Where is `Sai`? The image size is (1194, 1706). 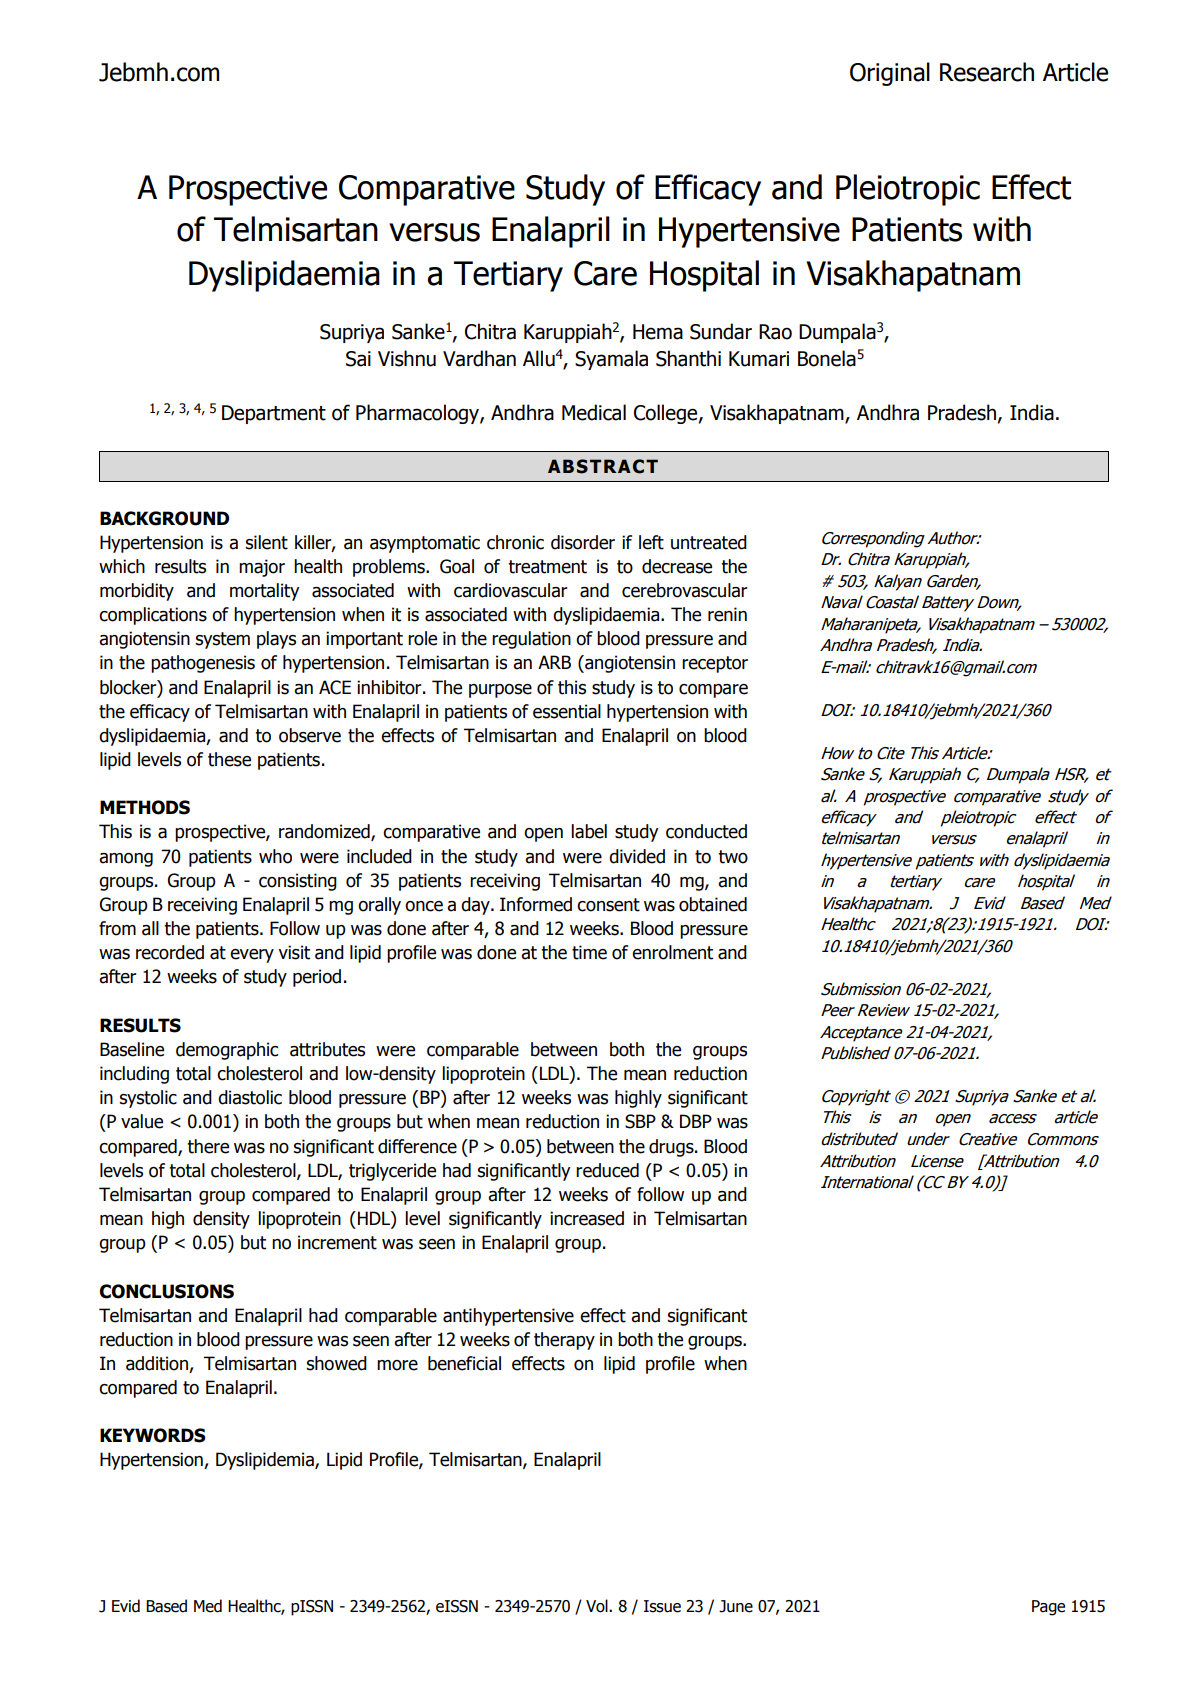
Sai is located at coordinates (358, 359).
